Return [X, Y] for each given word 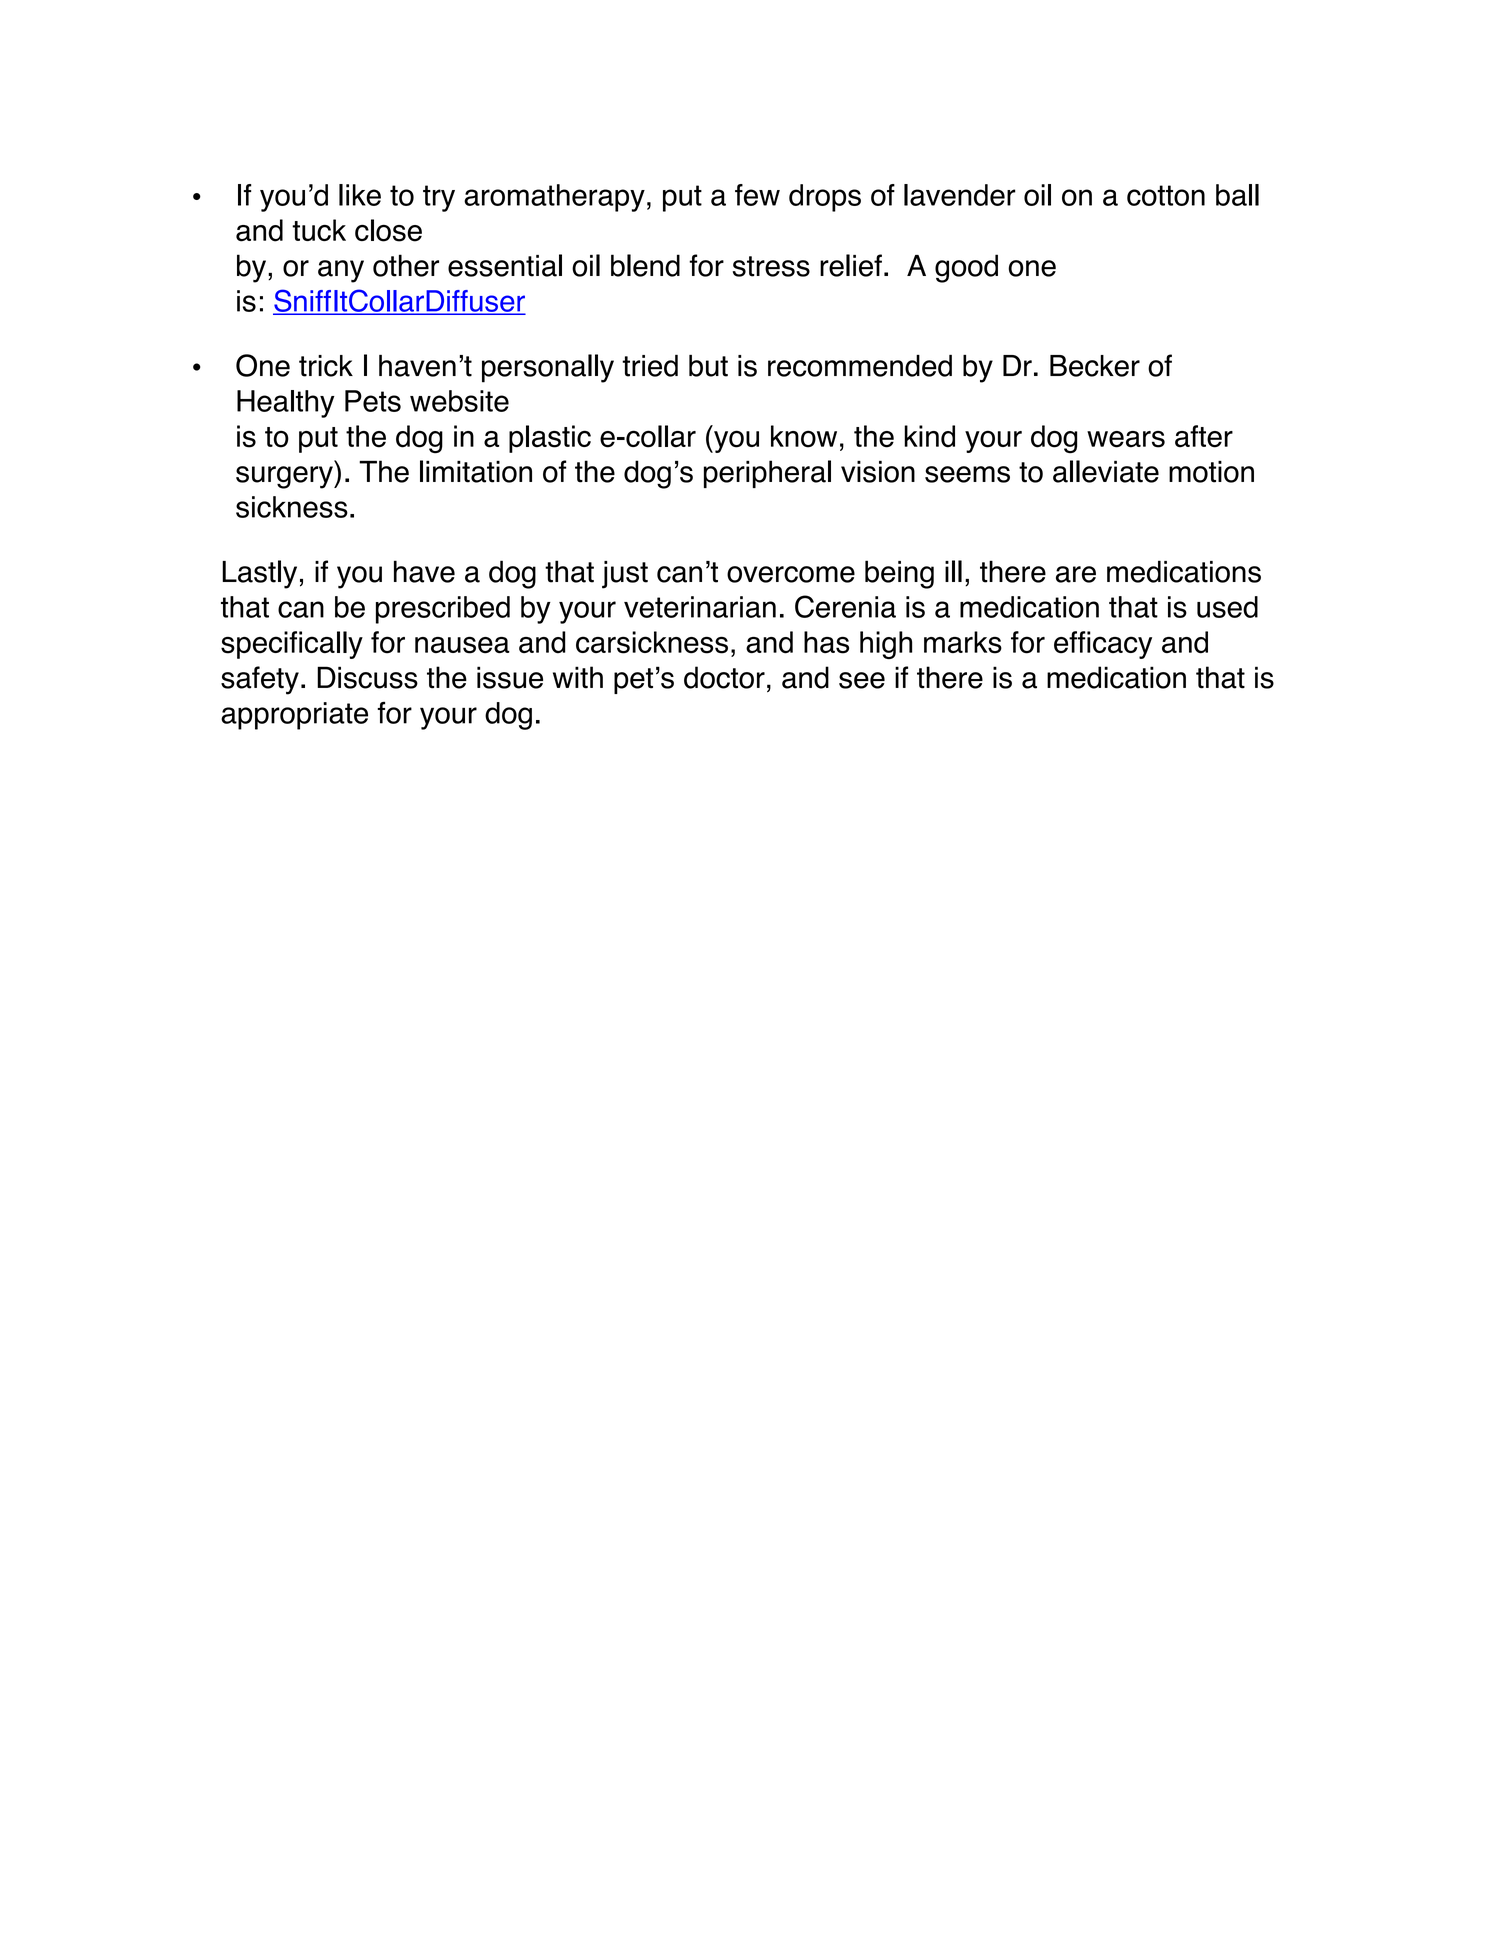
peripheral [767, 474]
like [360, 195]
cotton [1166, 195]
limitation [476, 471]
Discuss [367, 677]
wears [1126, 439]
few [757, 195]
